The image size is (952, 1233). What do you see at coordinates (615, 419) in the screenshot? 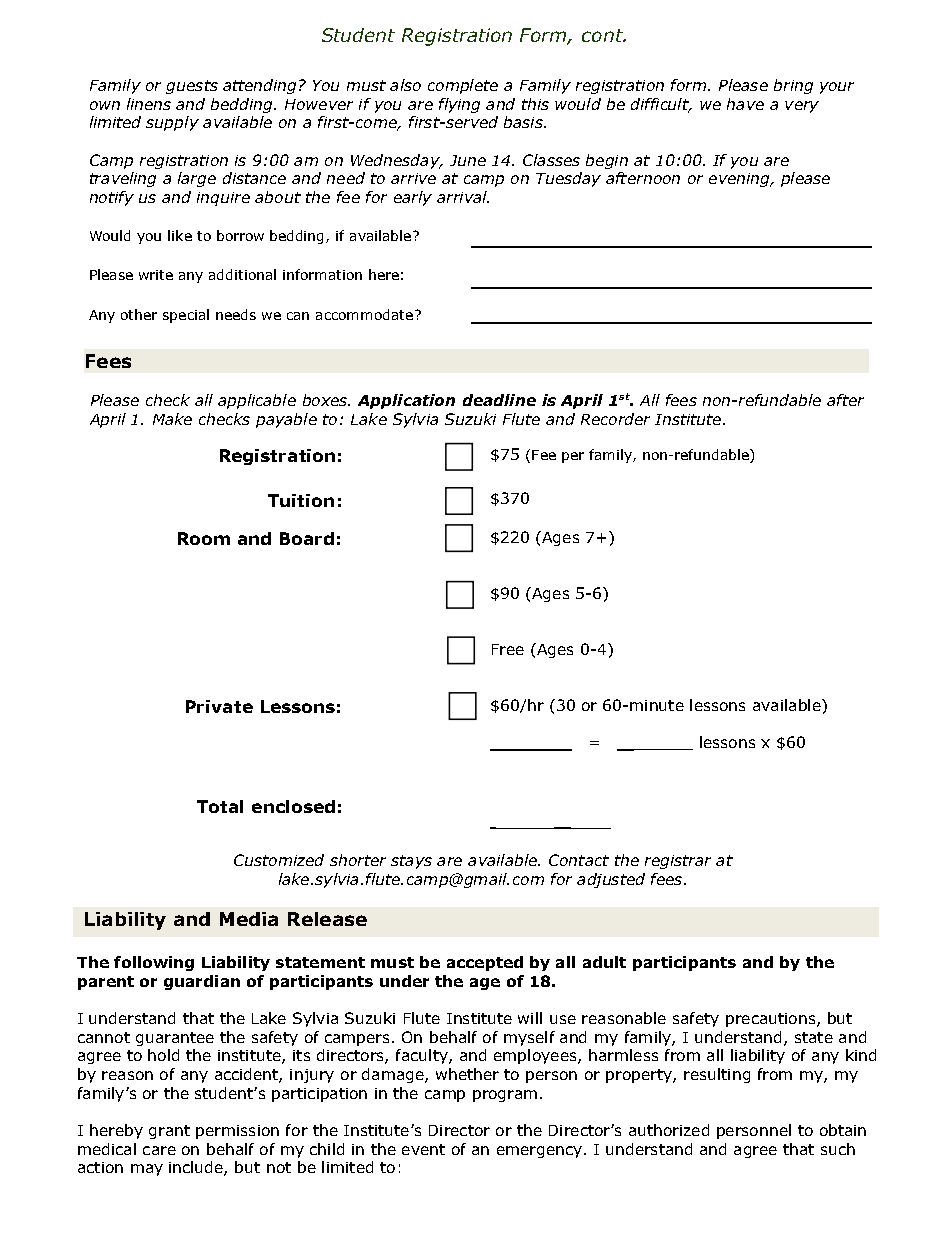
I see `Recorder` at bounding box center [615, 419].
